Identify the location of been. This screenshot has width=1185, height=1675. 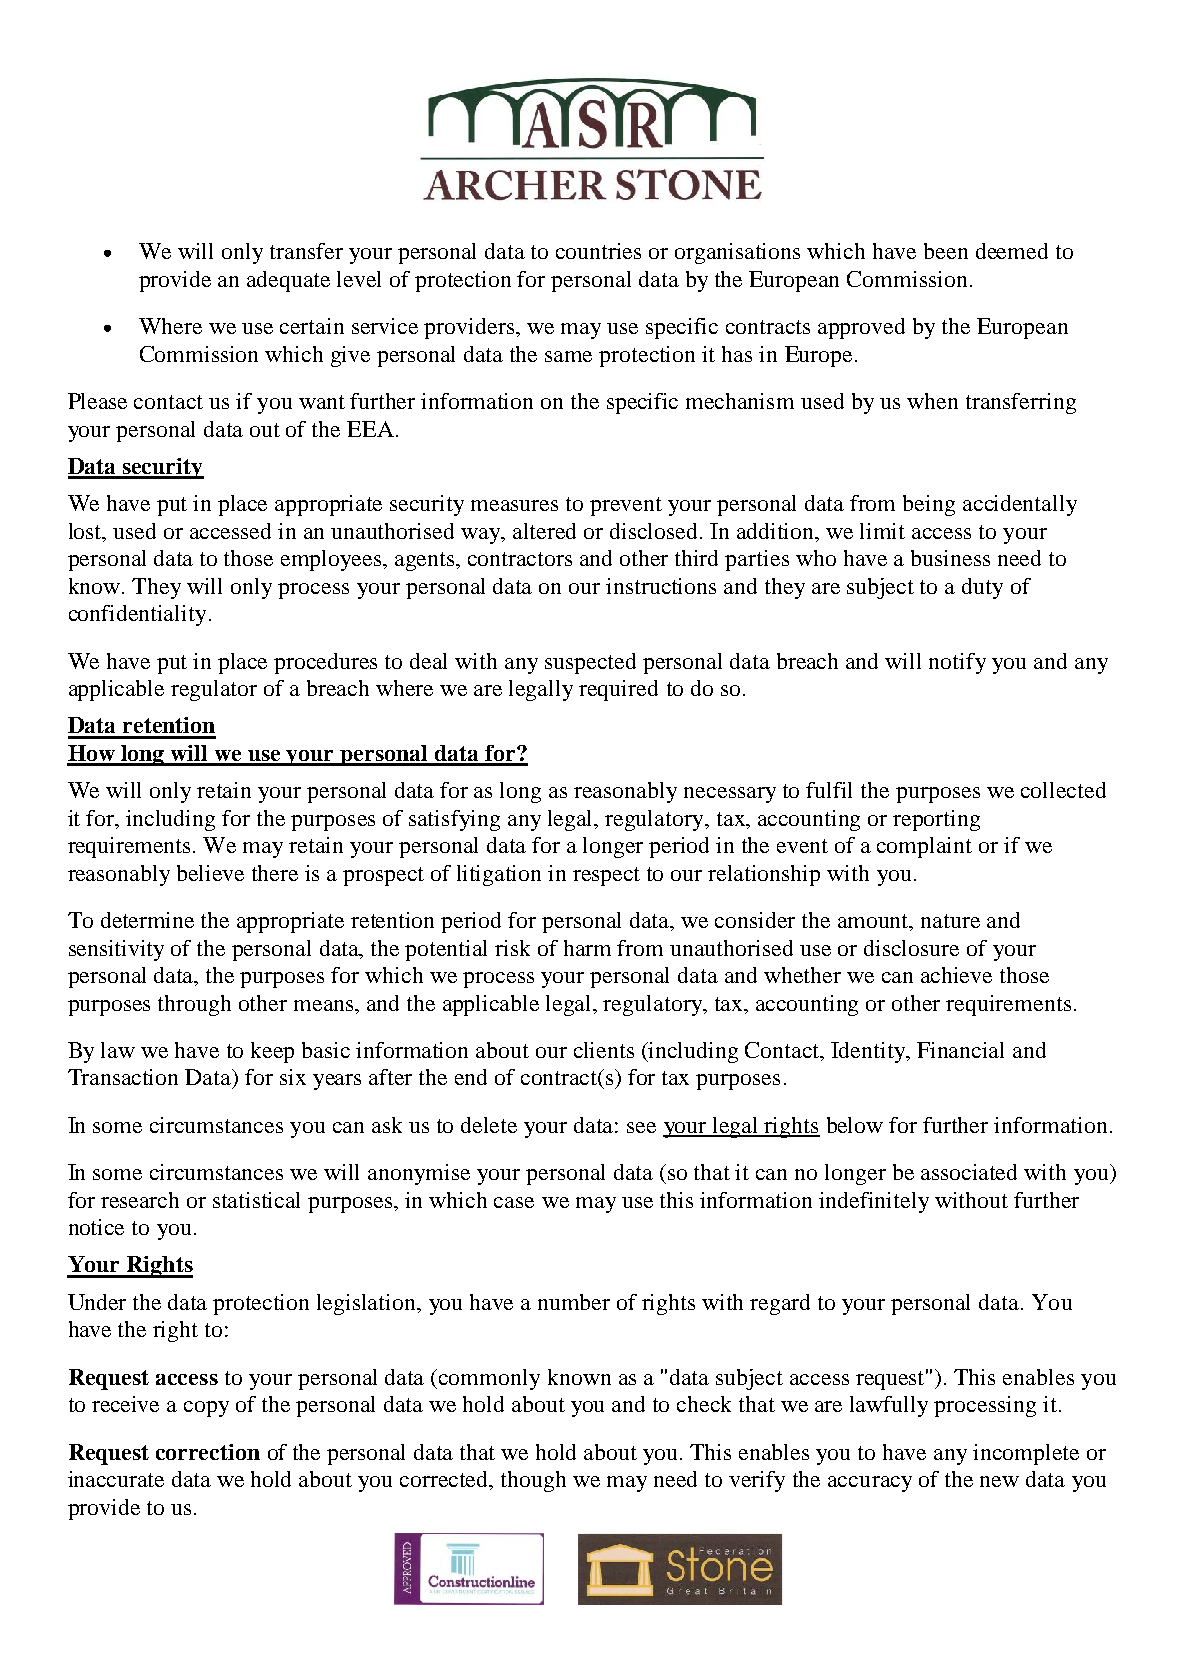
(946, 251).
